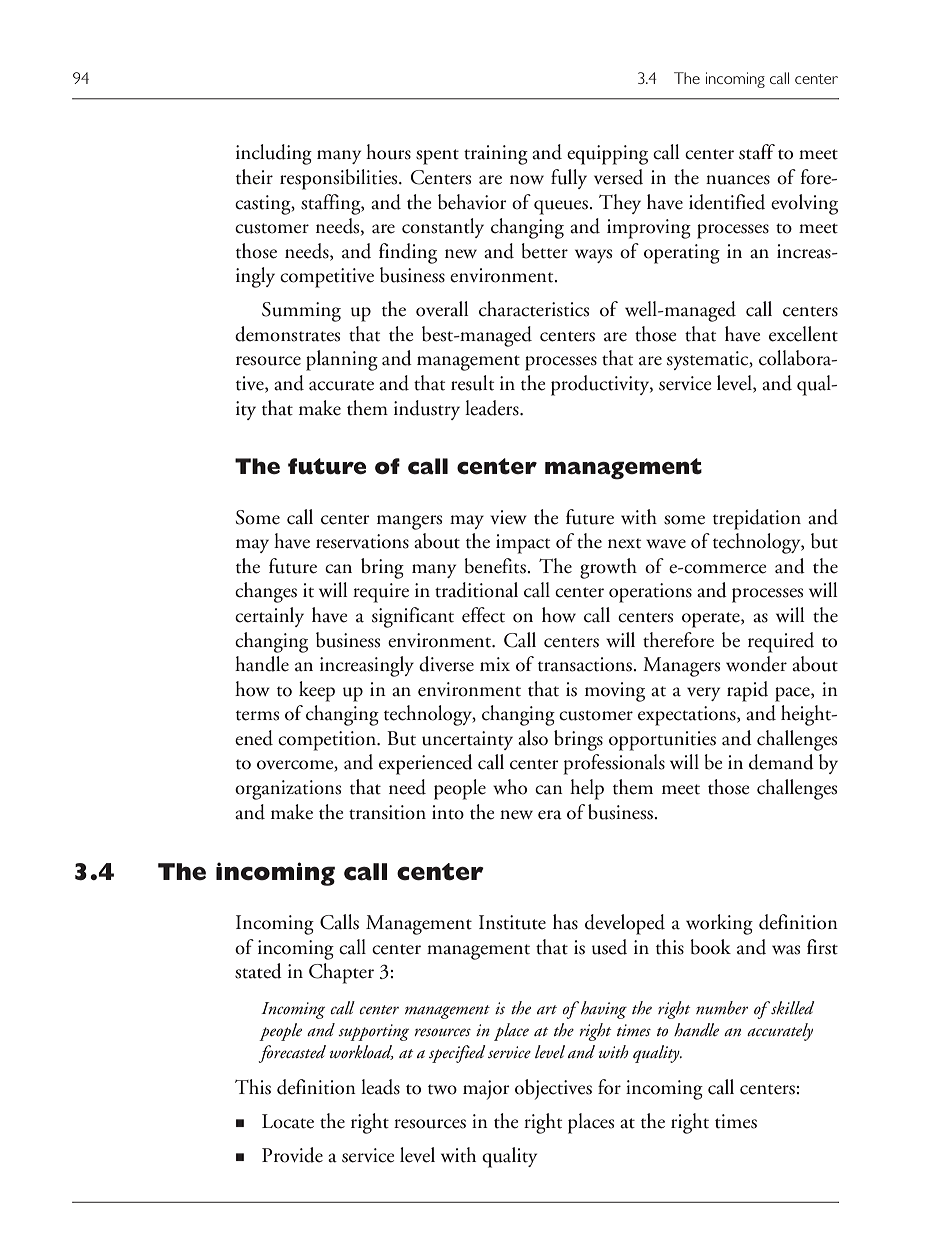 The image size is (952, 1259). Describe the element at coordinates (486, 1090) in the document. I see `major` at that location.
